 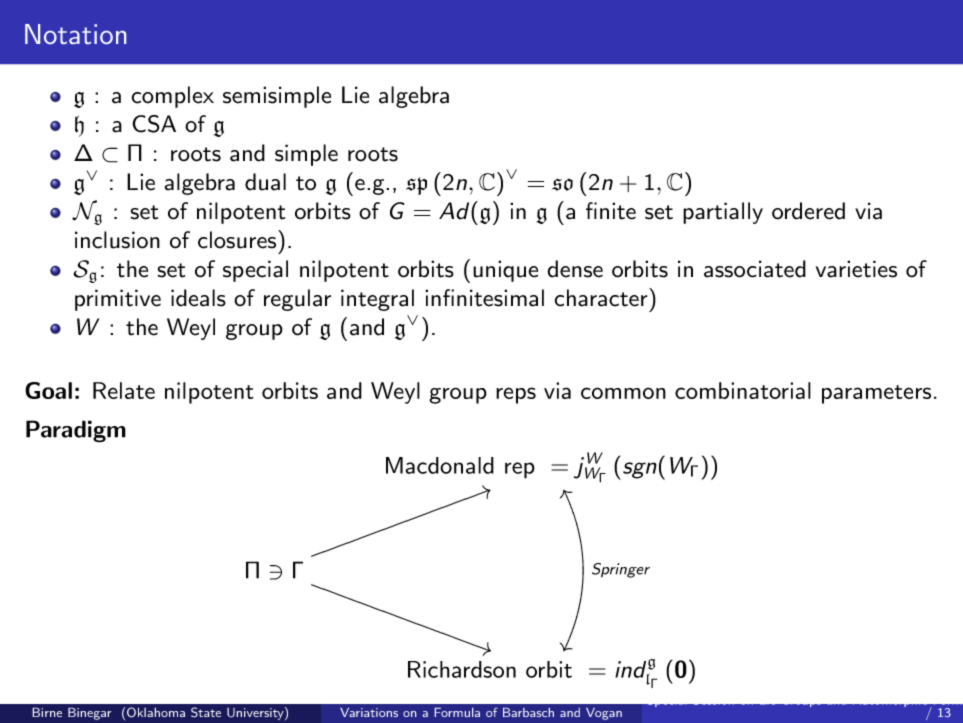 I want to click on Oklahoma, so click(x=156, y=712).
